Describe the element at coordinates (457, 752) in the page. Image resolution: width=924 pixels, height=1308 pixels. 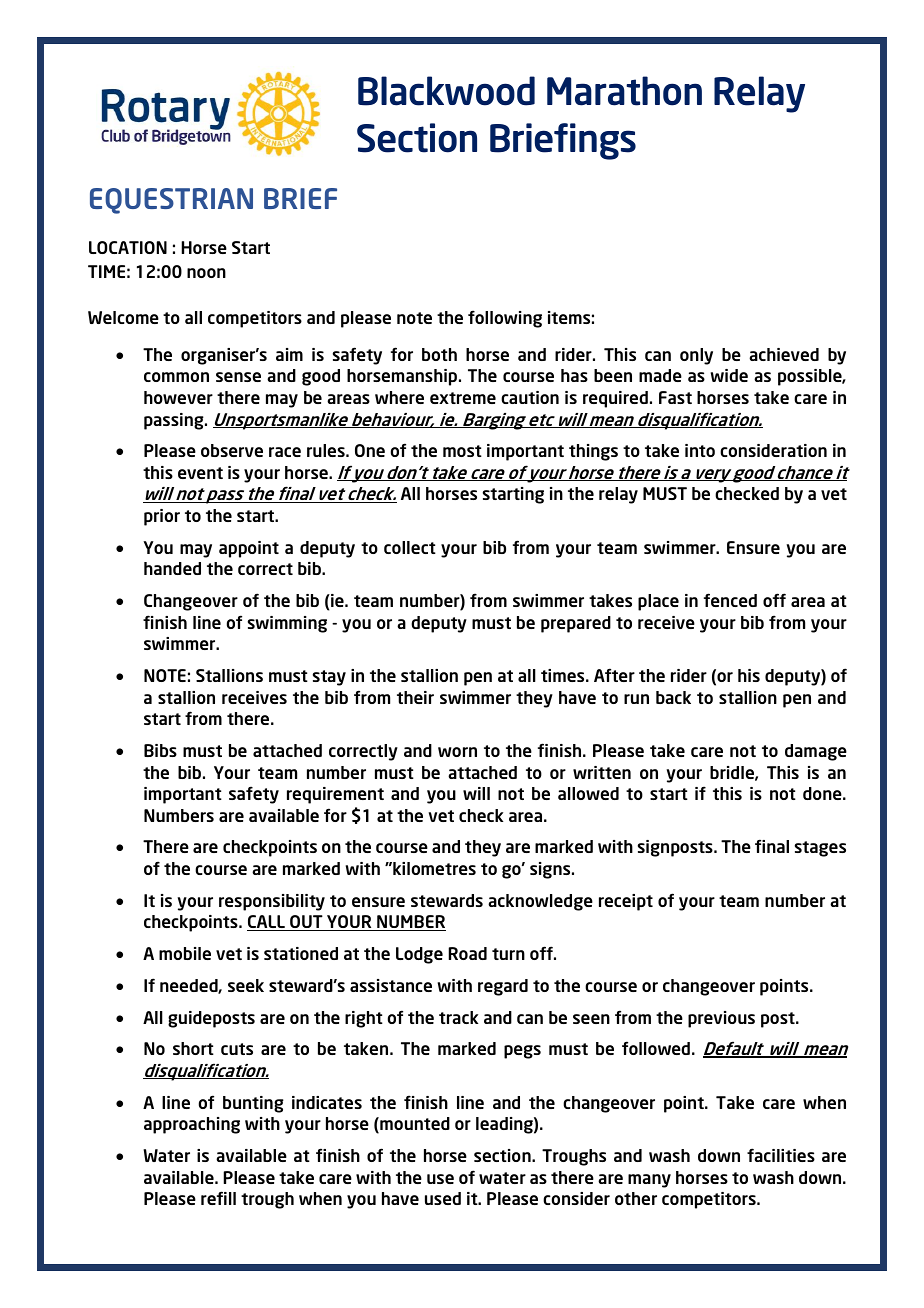
I see `worn` at that location.
